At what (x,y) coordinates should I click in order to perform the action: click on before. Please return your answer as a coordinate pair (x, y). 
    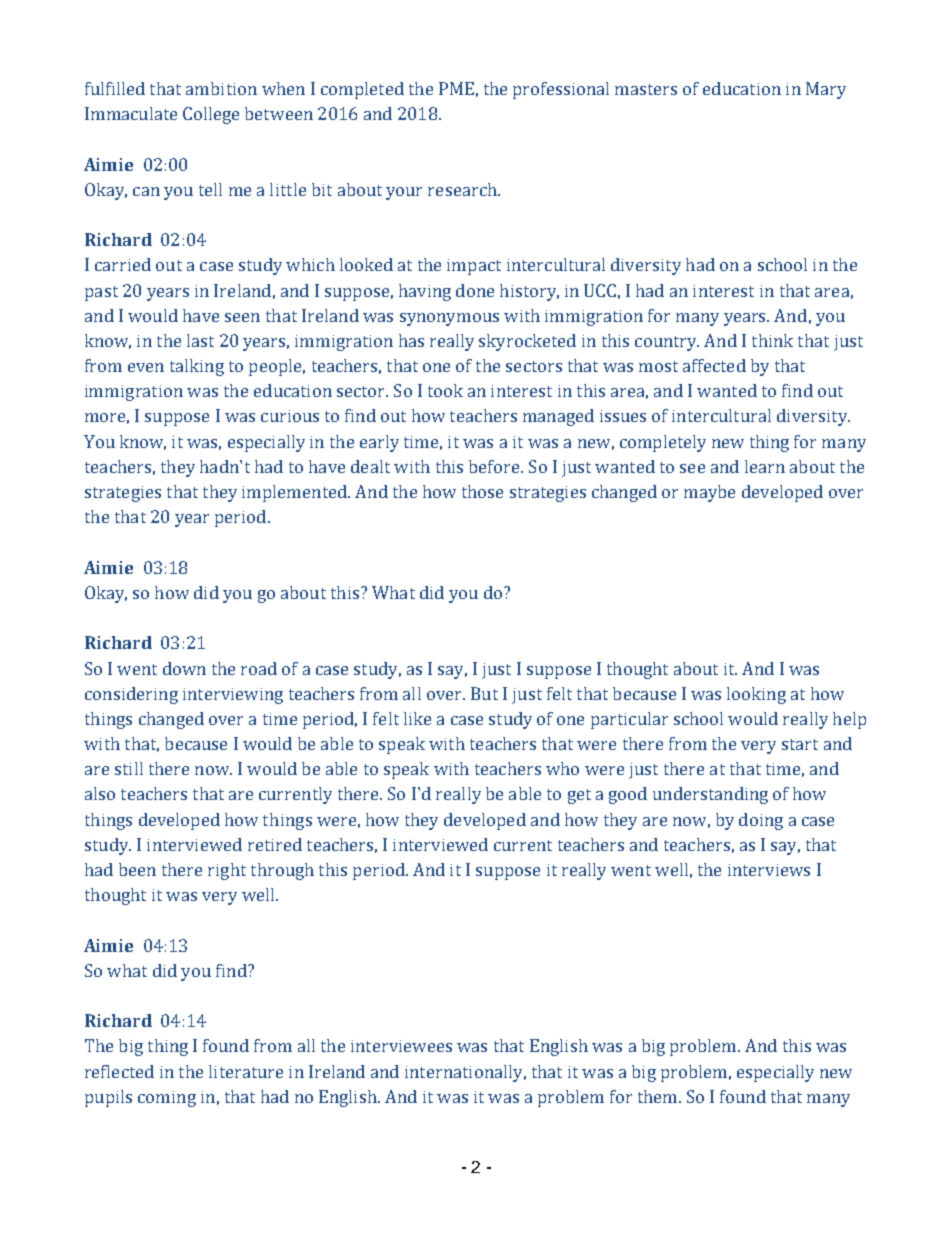
    Looking at the image, I should click on (495, 466).
